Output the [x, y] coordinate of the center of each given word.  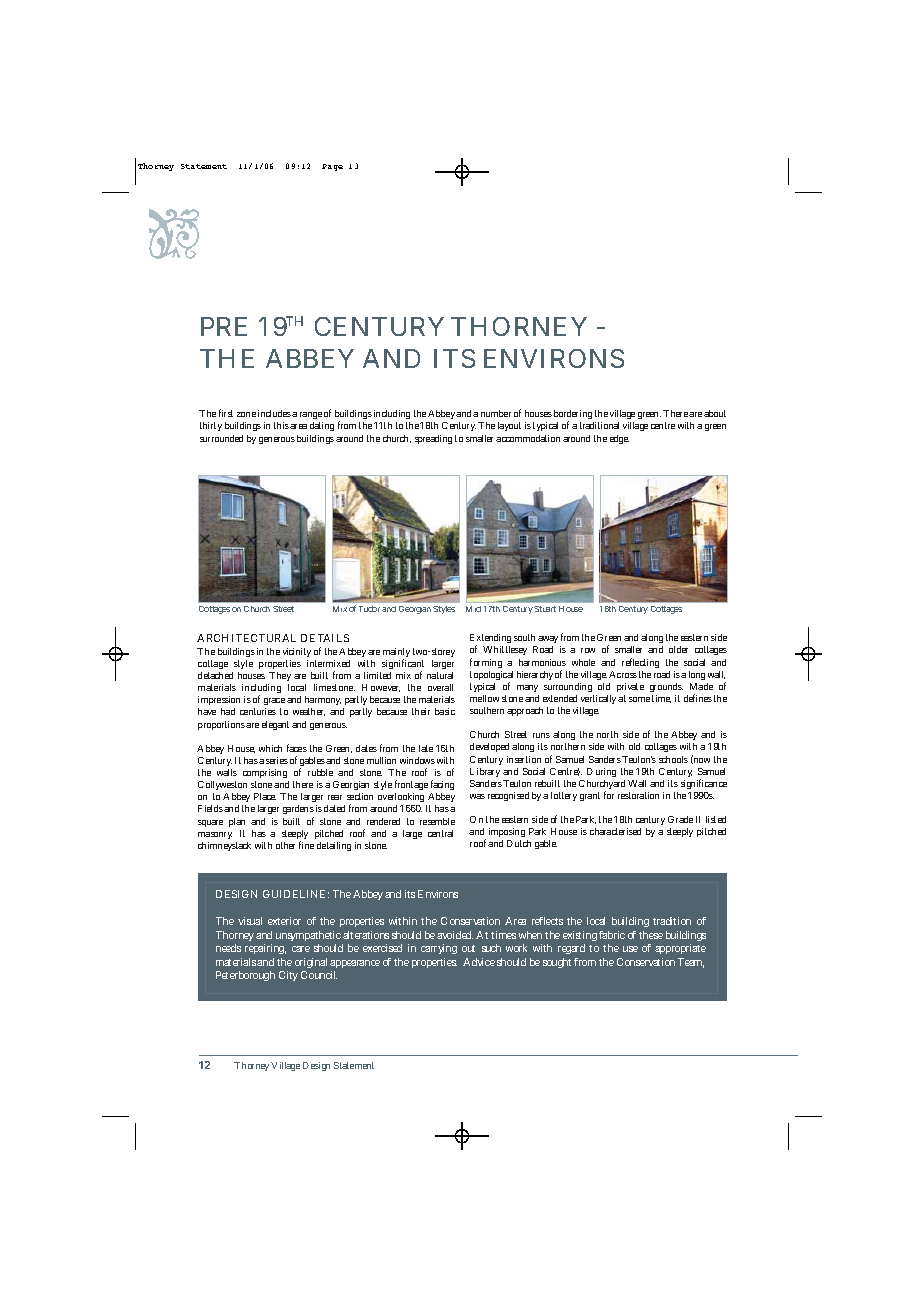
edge [619, 439]
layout [509, 426]
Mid [473, 609]
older [678, 649]
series [277, 760]
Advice [479, 962]
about [715, 413]
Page [332, 167]
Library [485, 772]
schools [673, 759]
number [496, 413]
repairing [265, 949]
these [651, 935]
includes [274, 413]
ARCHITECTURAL [246, 638]
